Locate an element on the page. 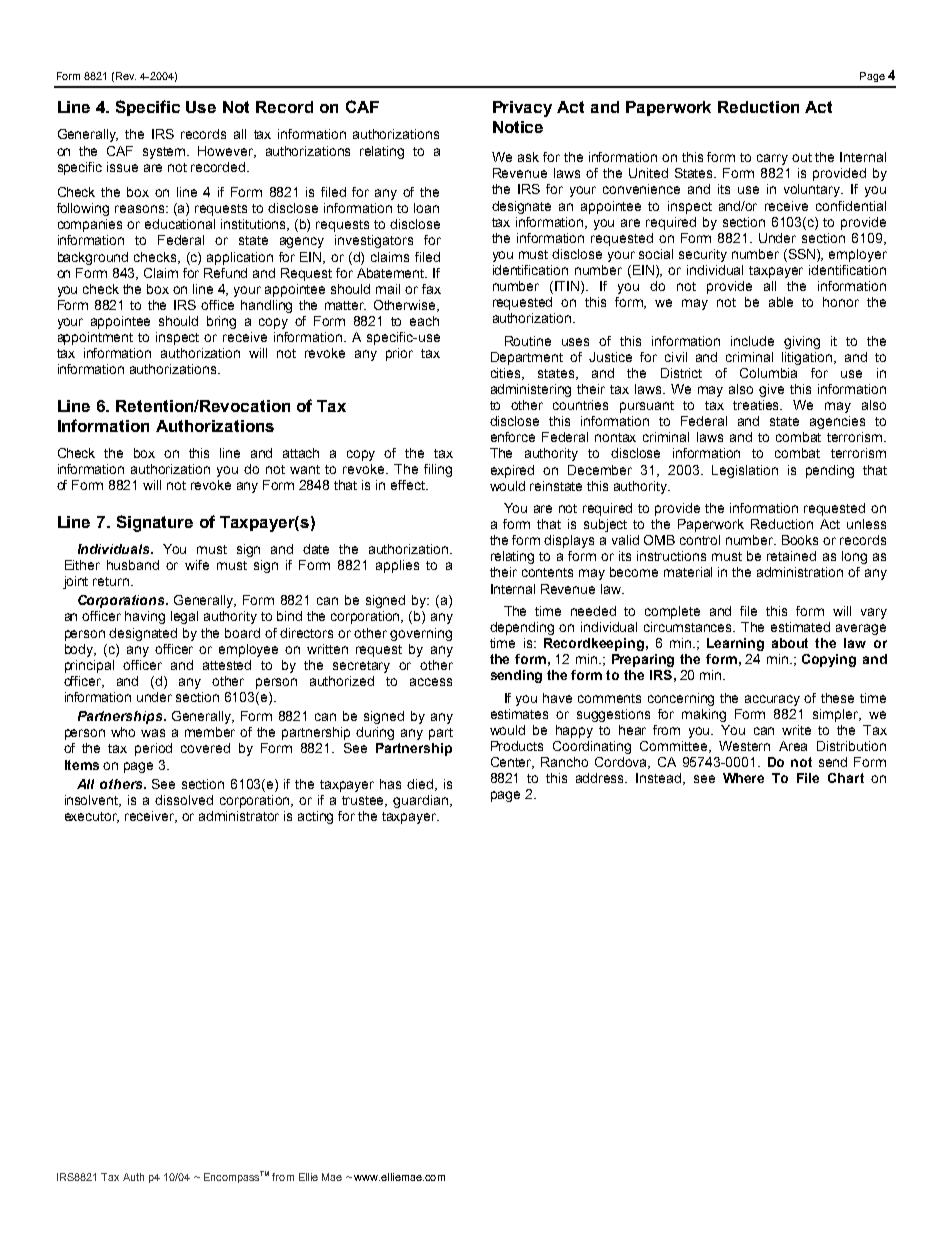 The width and height of the page is (952, 1233). Notice is located at coordinates (518, 127).
